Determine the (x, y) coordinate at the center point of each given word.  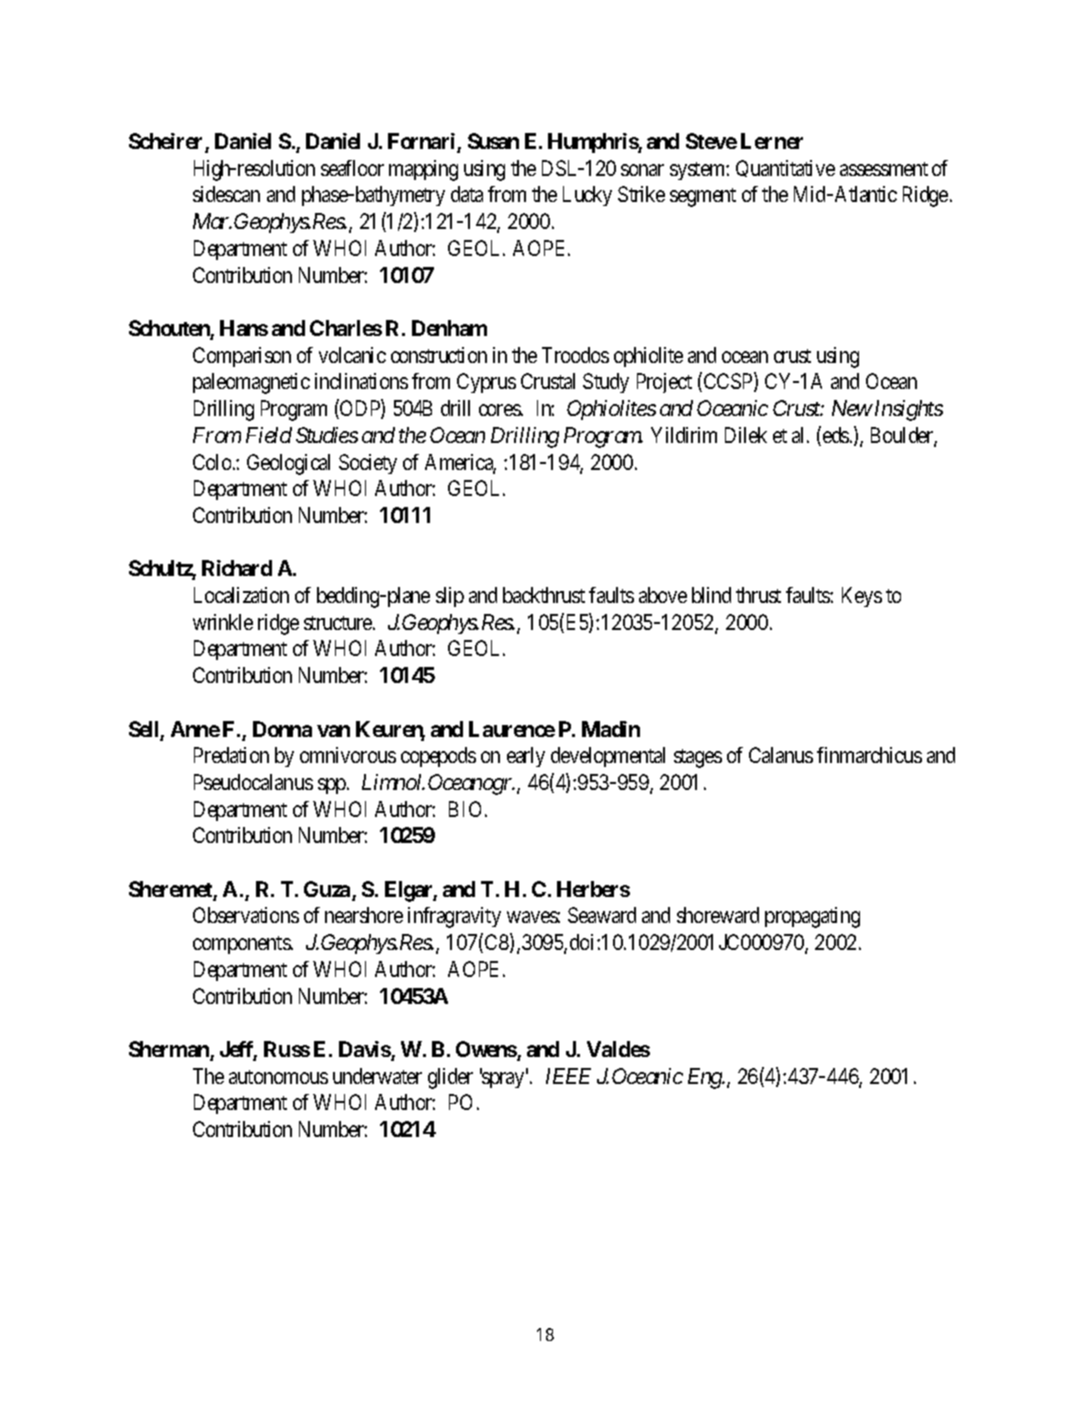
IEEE (568, 1076)
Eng (705, 1078)
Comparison (242, 357)
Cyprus (486, 383)
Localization (241, 595)
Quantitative (785, 168)
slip (450, 597)
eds (835, 436)
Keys (862, 597)
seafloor (352, 168)
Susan (493, 141)
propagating (812, 917)
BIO (467, 809)
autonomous (278, 1077)
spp (333, 786)
